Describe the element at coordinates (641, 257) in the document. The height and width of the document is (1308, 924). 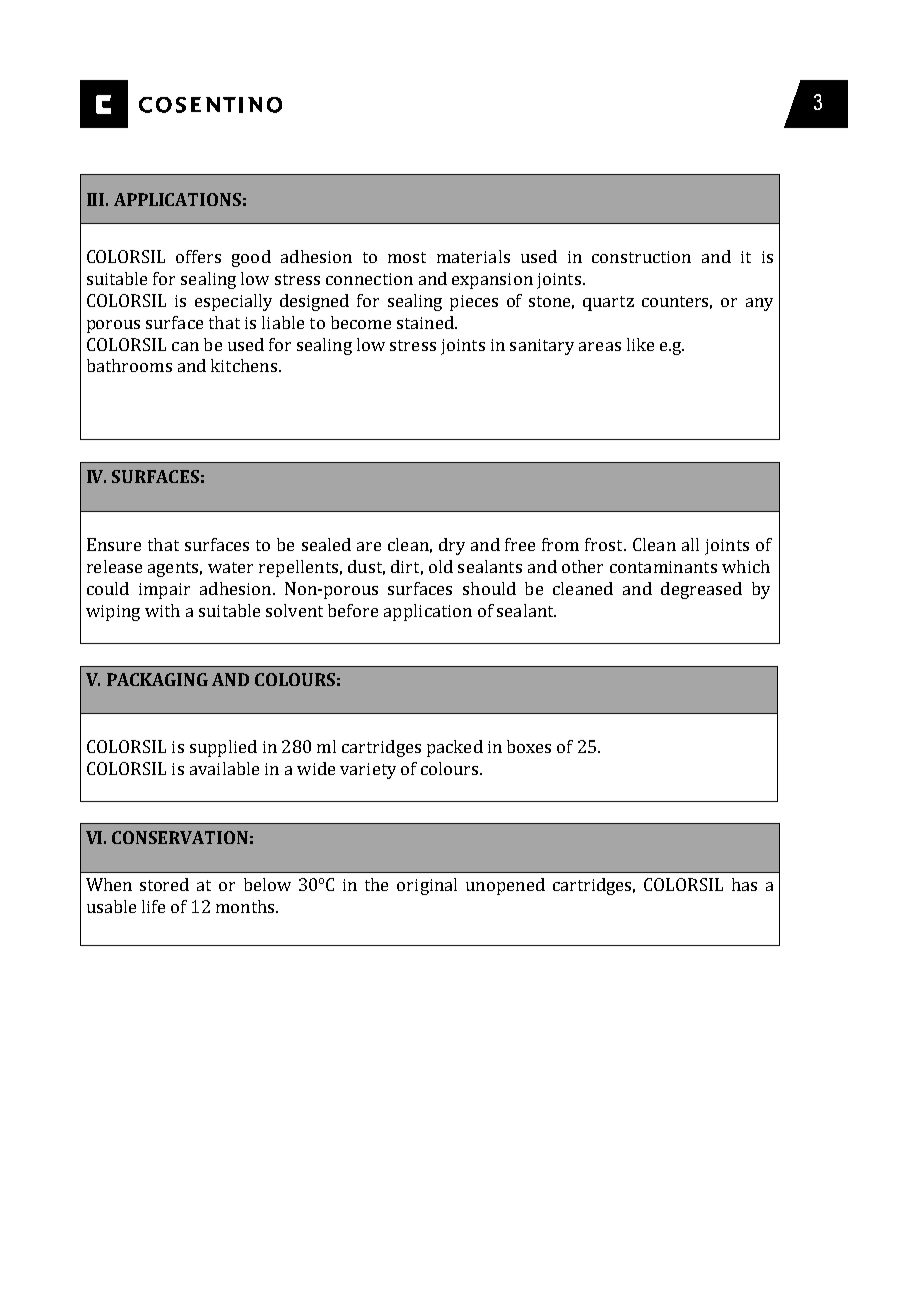
I see `construction` at that location.
